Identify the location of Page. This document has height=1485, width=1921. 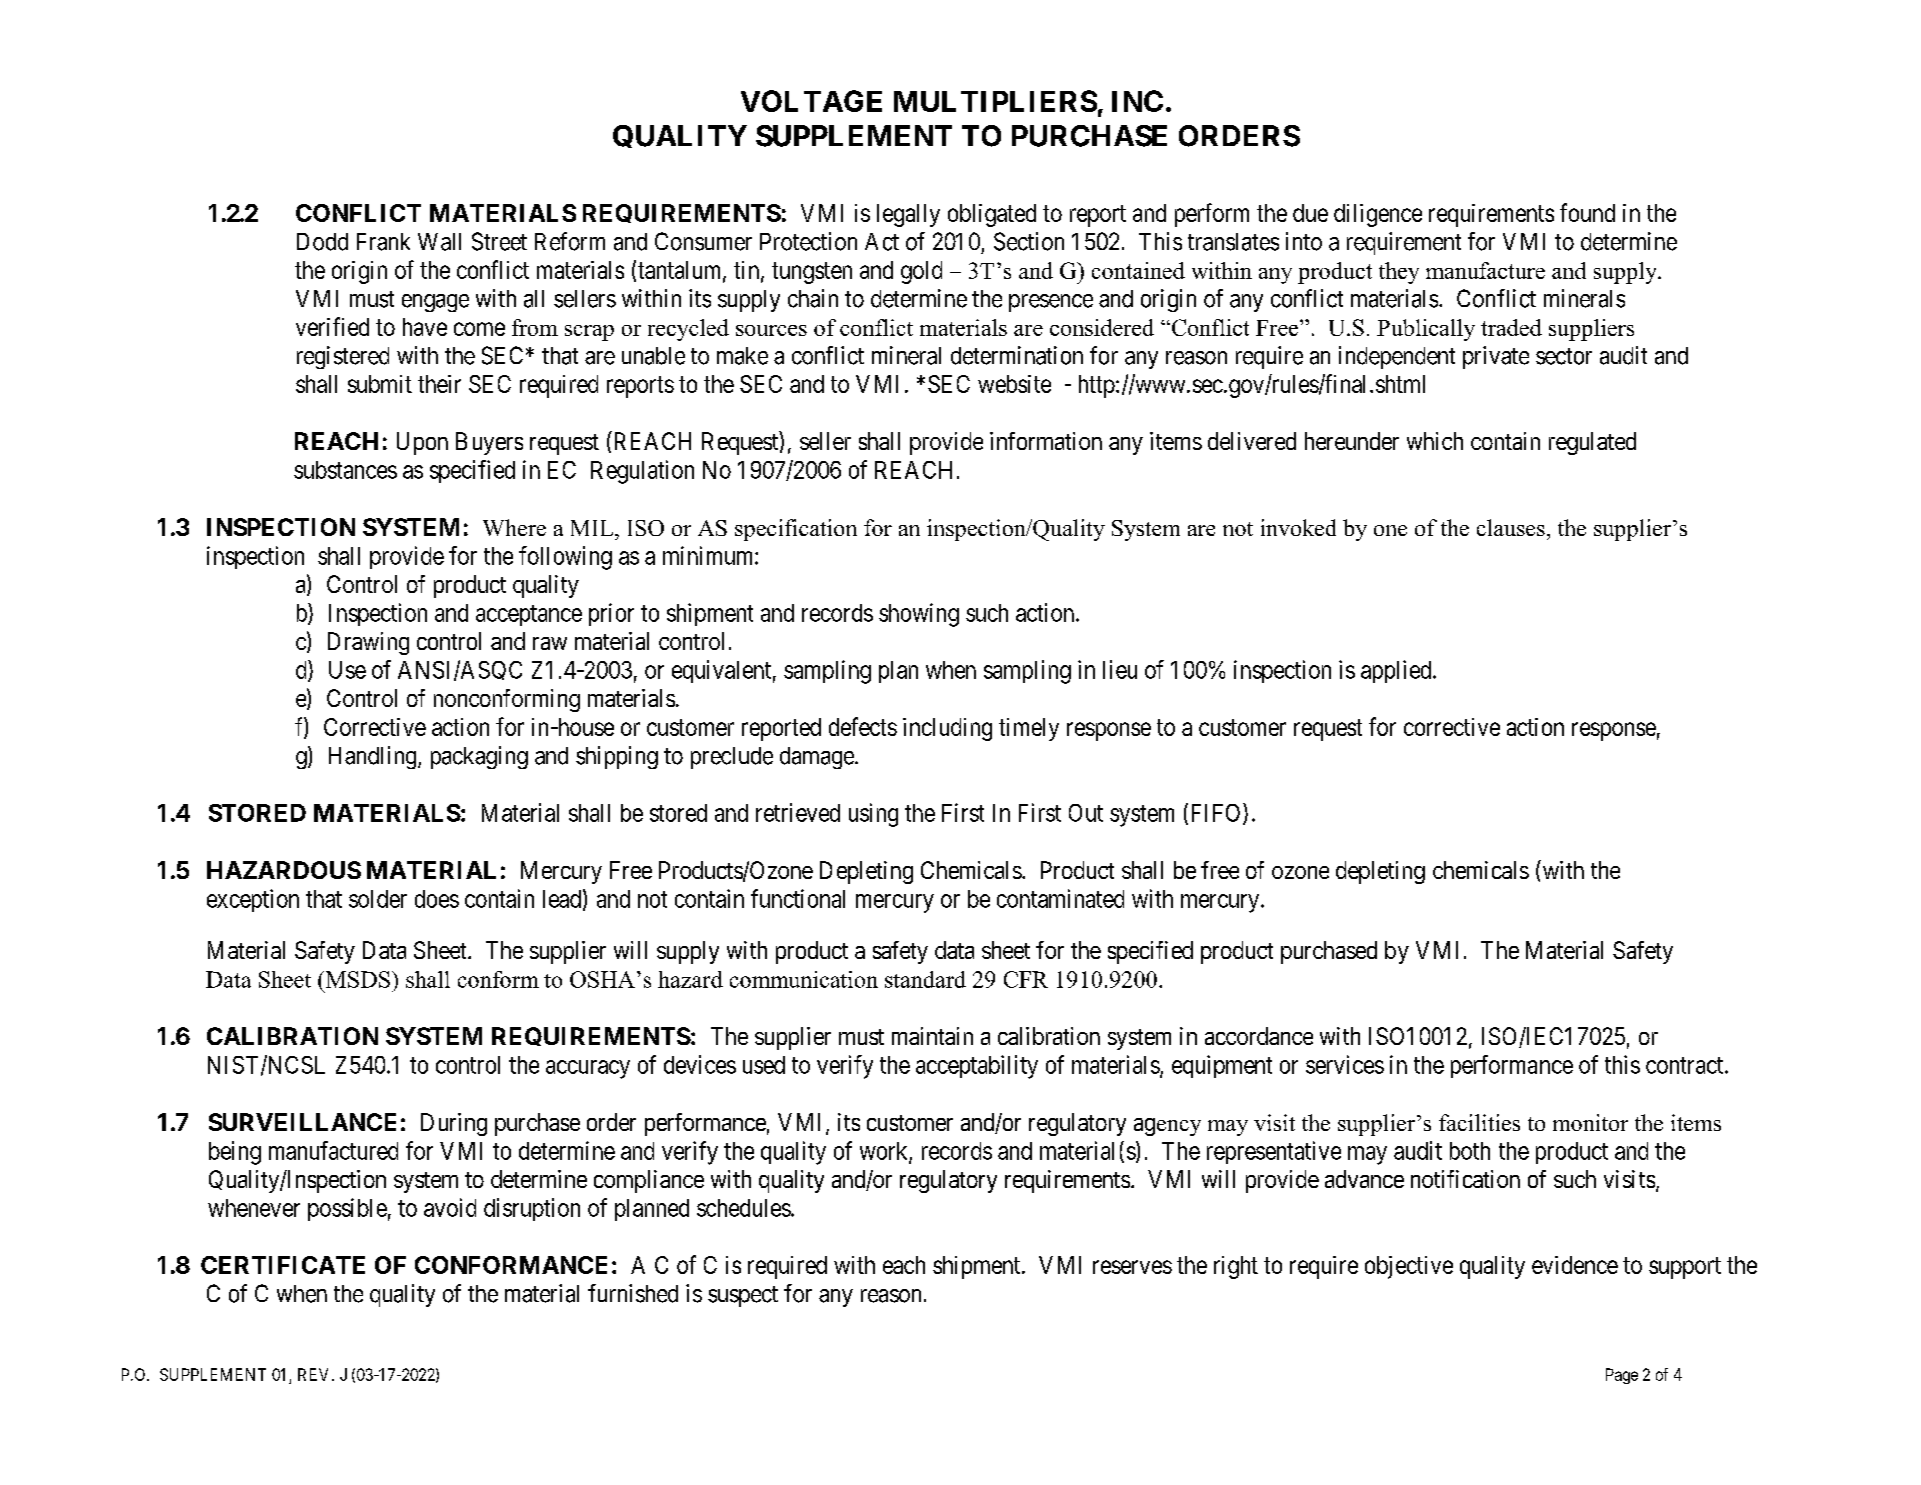
(1622, 1376).
